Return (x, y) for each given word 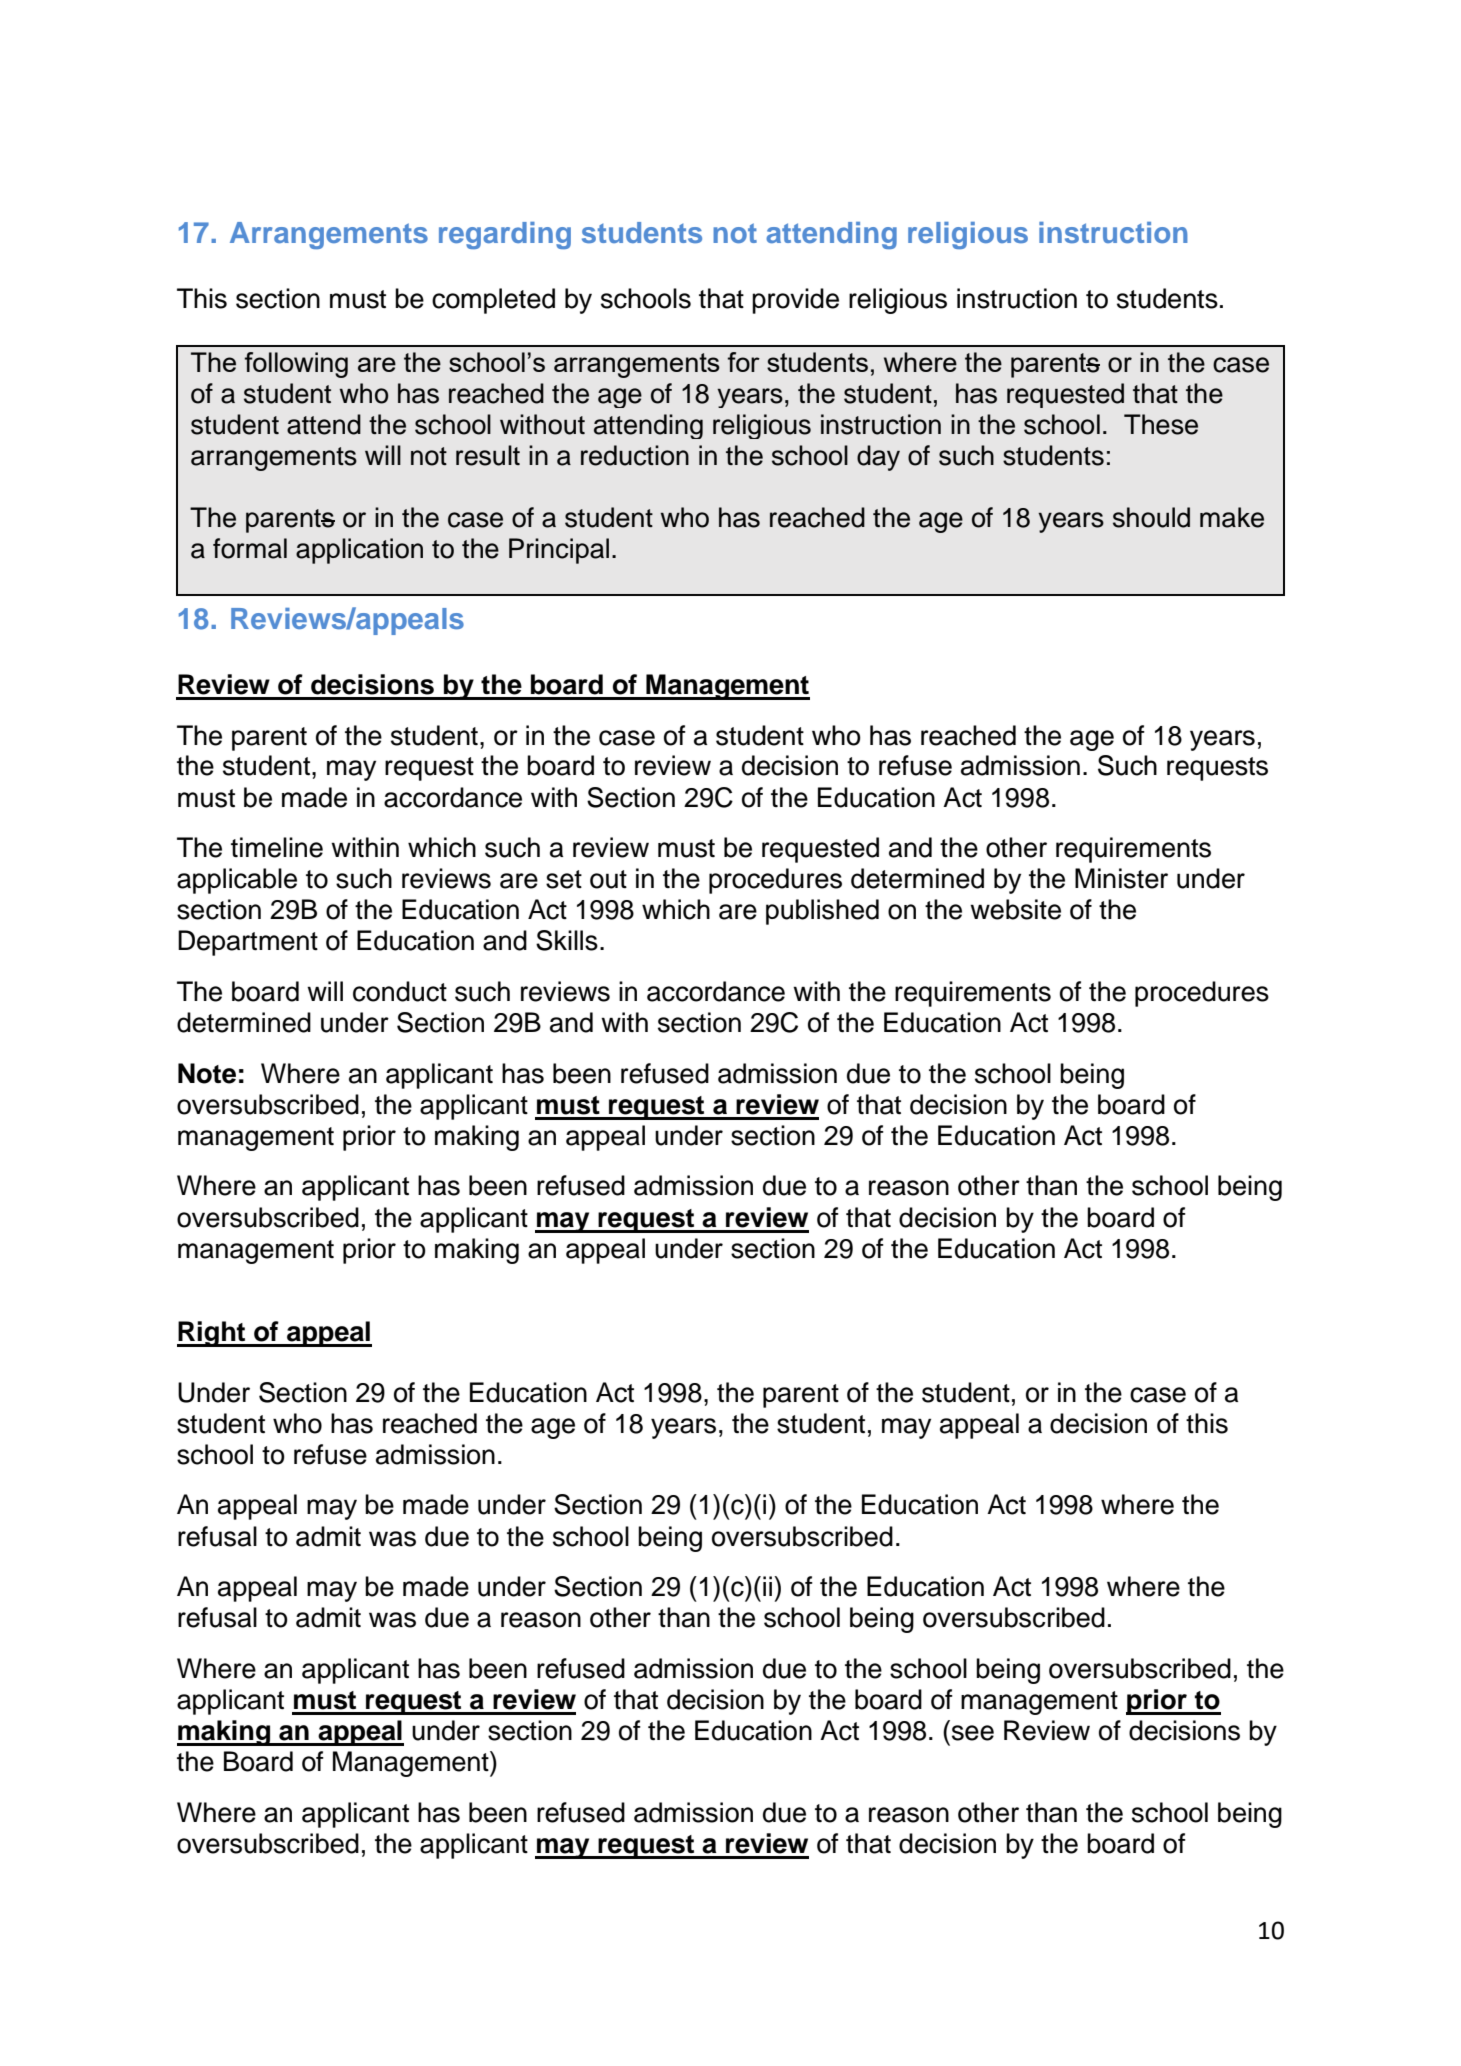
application (359, 551)
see (973, 1733)
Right (212, 1334)
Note (207, 1073)
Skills (567, 940)
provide (795, 301)
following (296, 365)
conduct (400, 991)
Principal (559, 551)
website (1015, 909)
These (1161, 424)
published (822, 912)
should (1151, 517)
